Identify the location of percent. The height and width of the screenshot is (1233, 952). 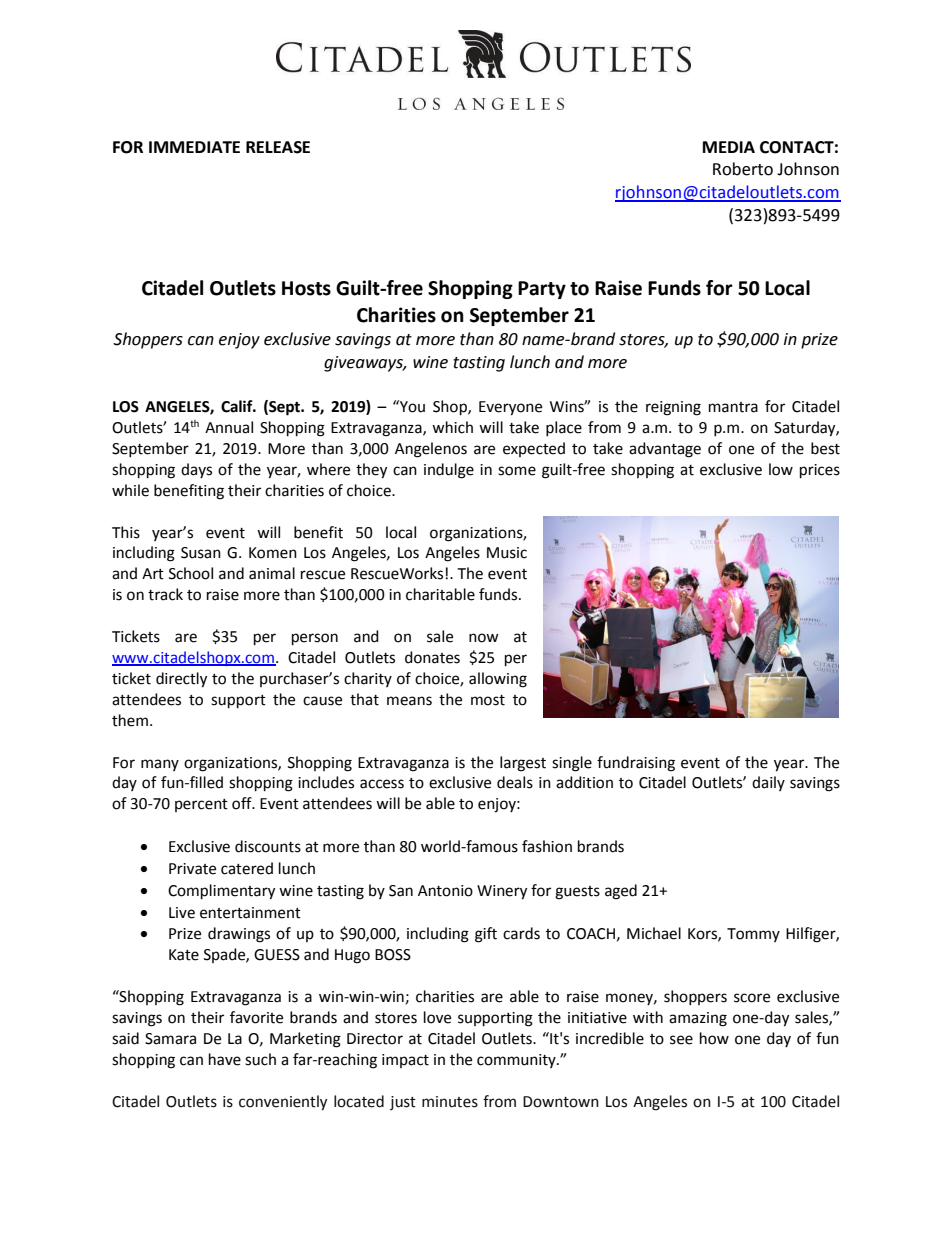
(201, 805).
